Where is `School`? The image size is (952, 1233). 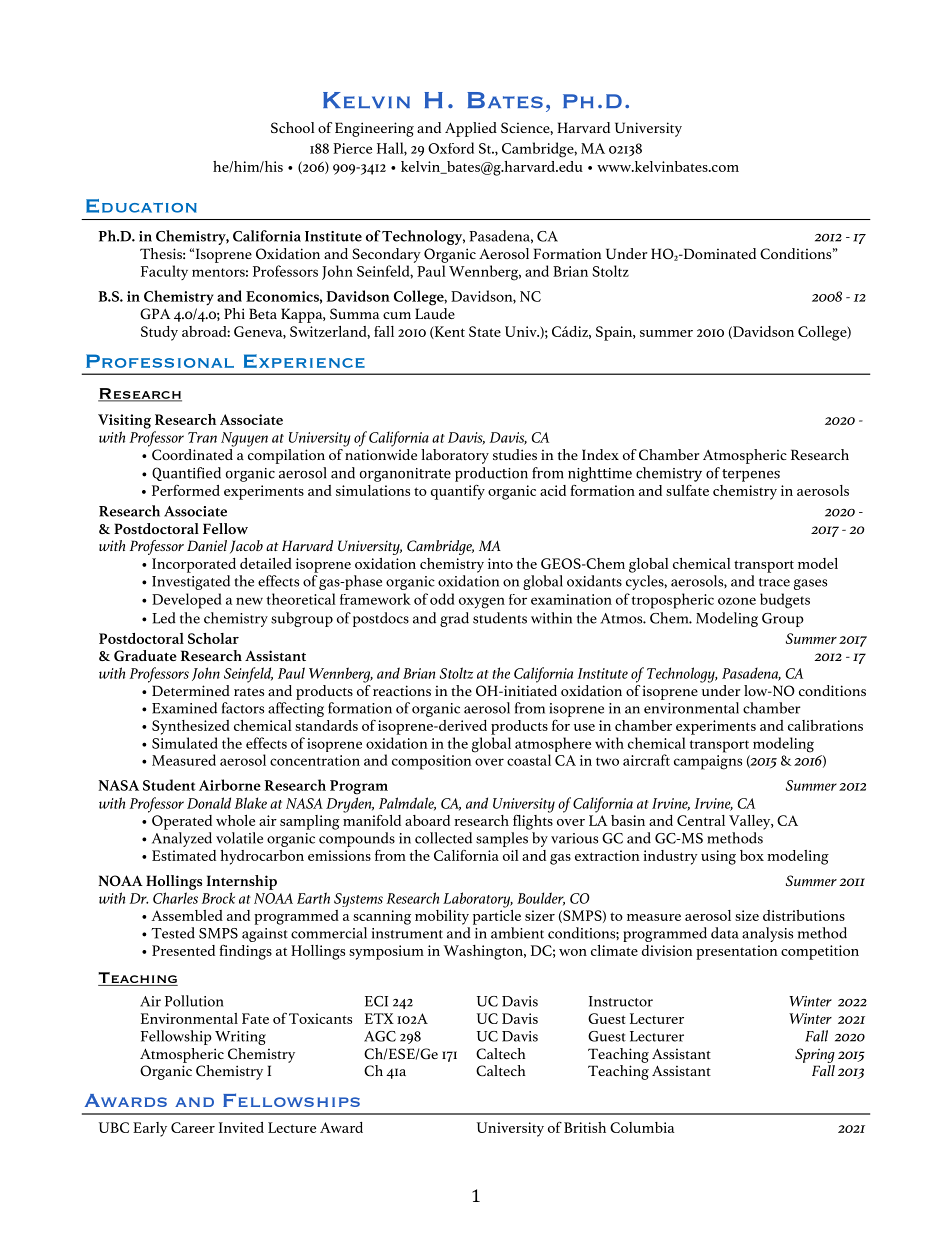
School is located at coordinates (292, 127).
